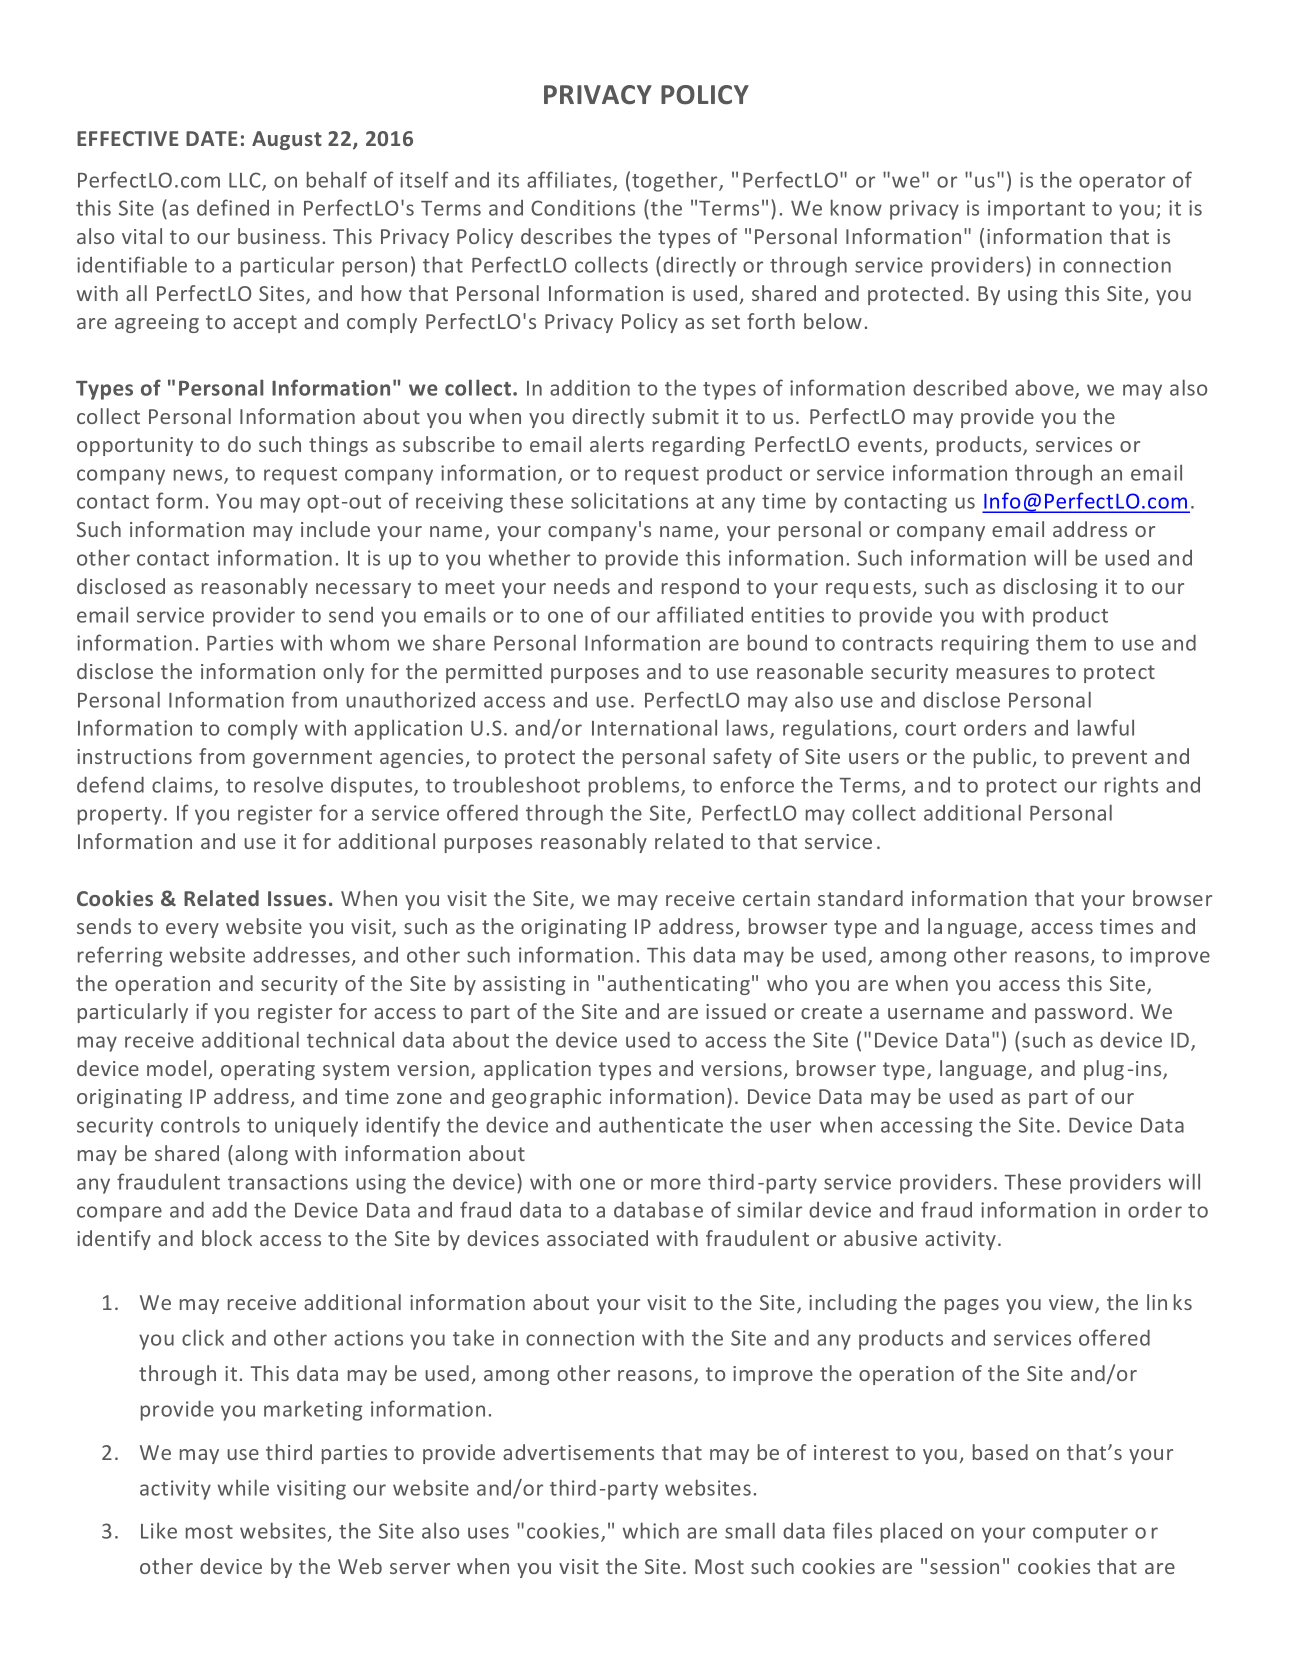 The height and width of the screenshot is (1672, 1292). I want to click on computer, so click(1080, 1534).
